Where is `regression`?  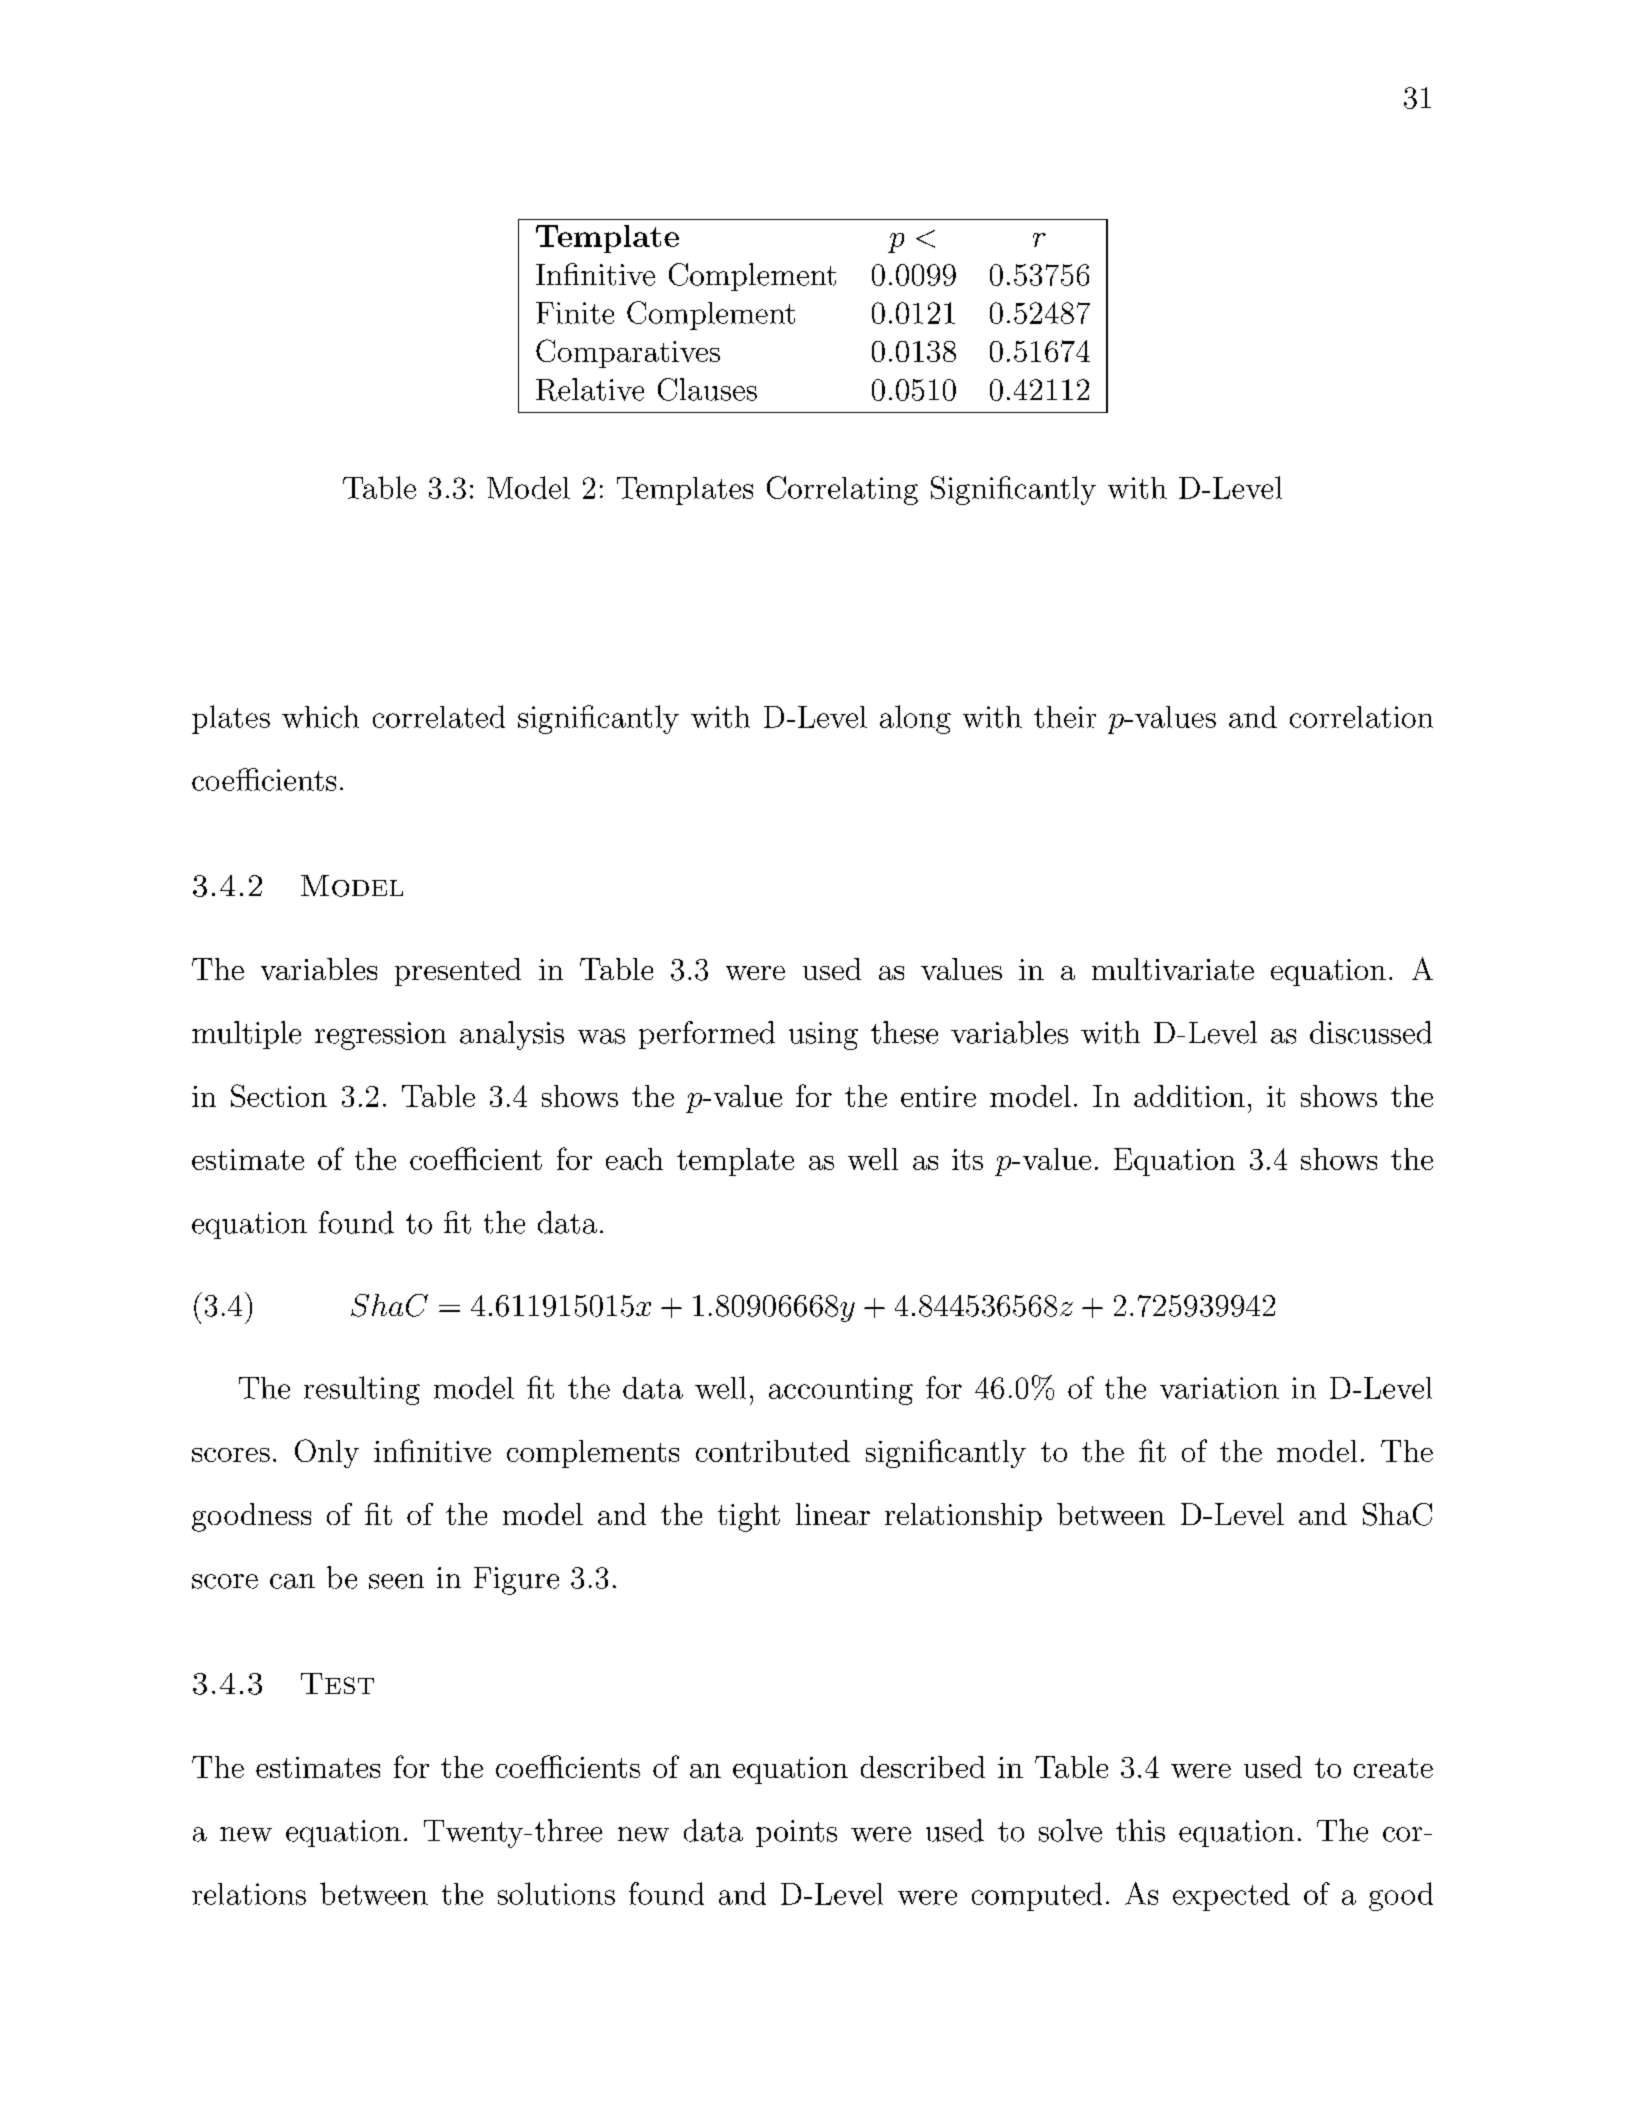
regression is located at coordinates (380, 1036).
